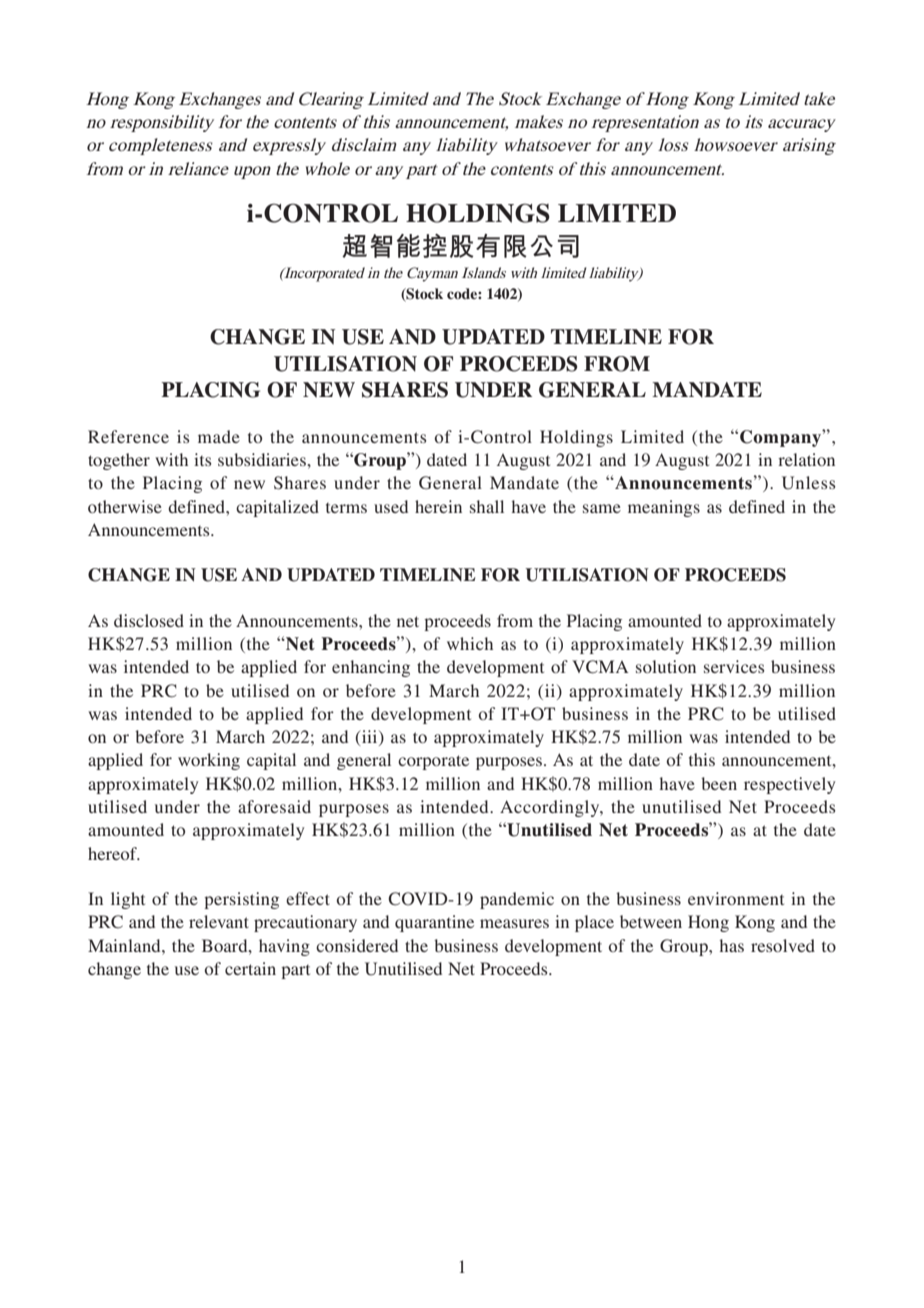 The image size is (924, 1308). I want to click on made, so click(219, 436).
